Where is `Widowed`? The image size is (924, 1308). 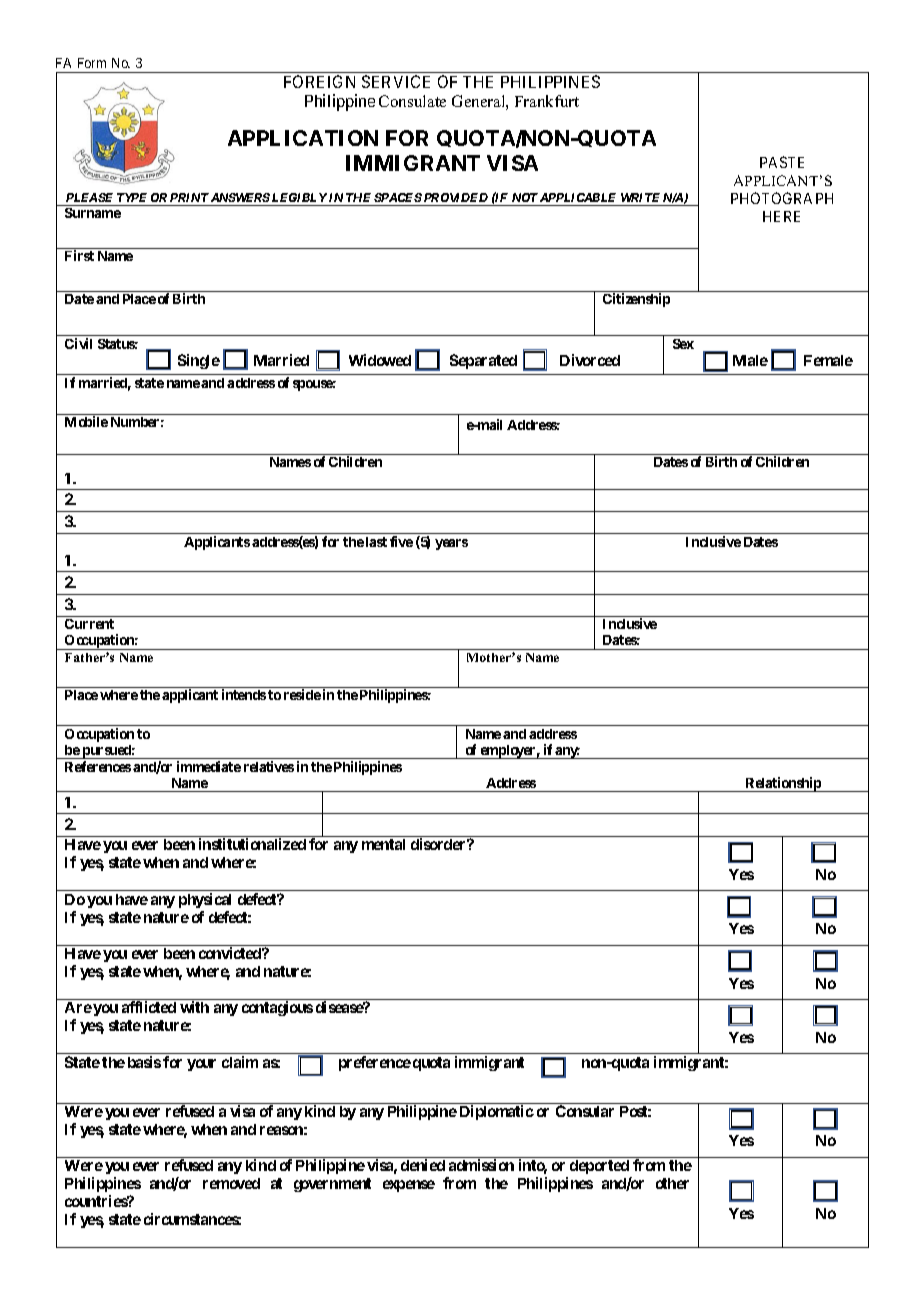
Widowed is located at coordinates (380, 360).
